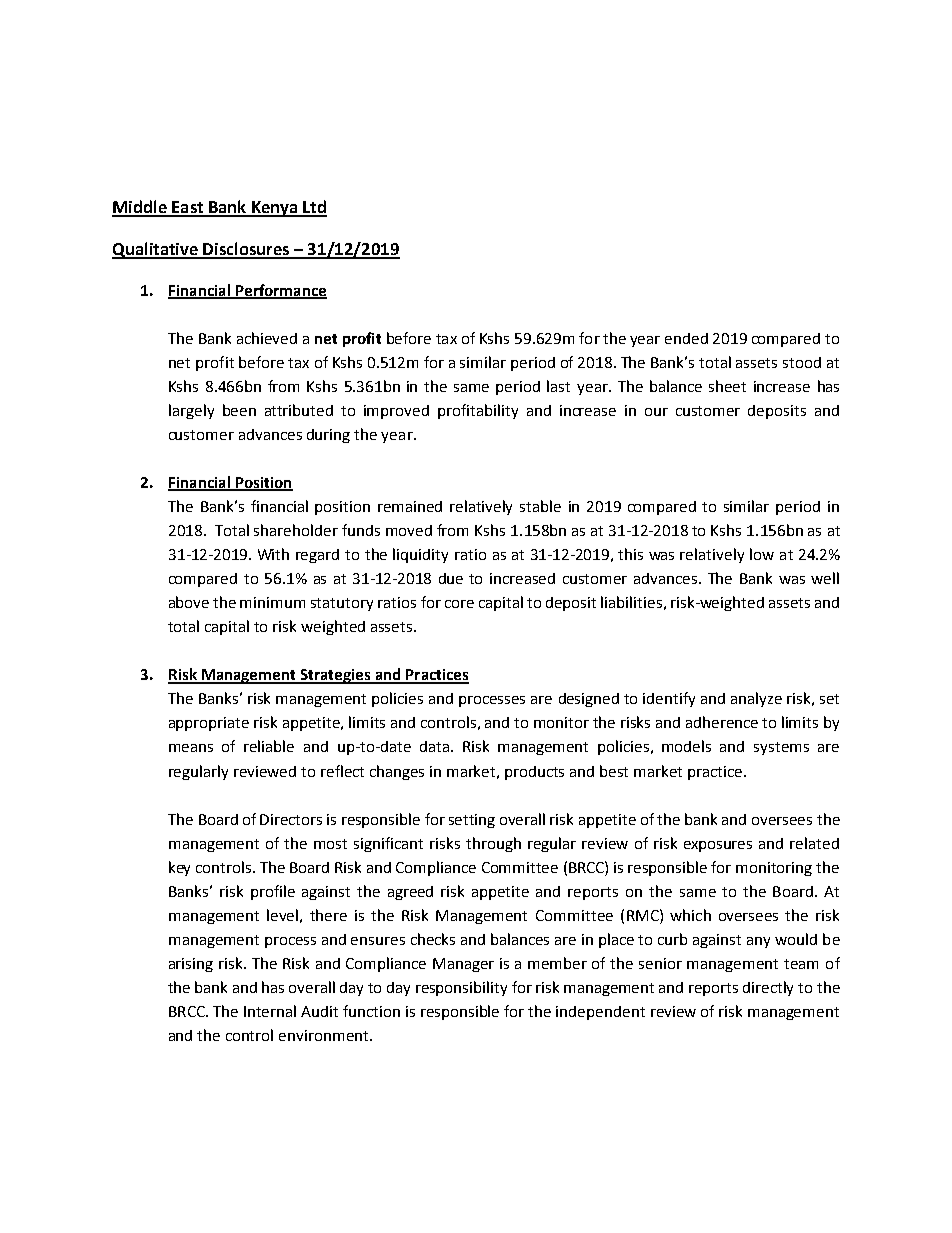 The height and width of the image is (1233, 952). I want to click on been, so click(239, 410).
